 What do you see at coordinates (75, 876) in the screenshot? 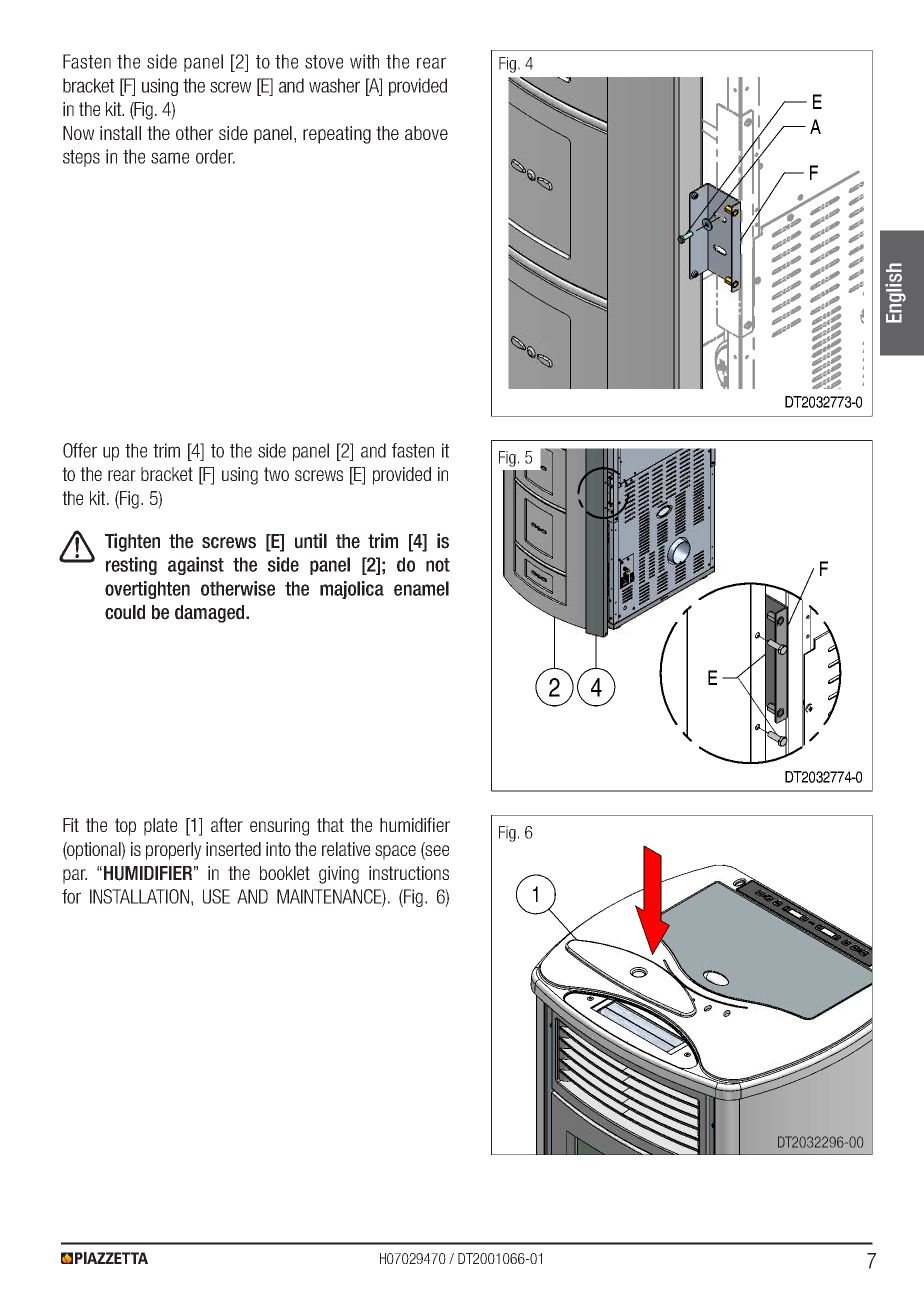
I see `par` at bounding box center [75, 876].
